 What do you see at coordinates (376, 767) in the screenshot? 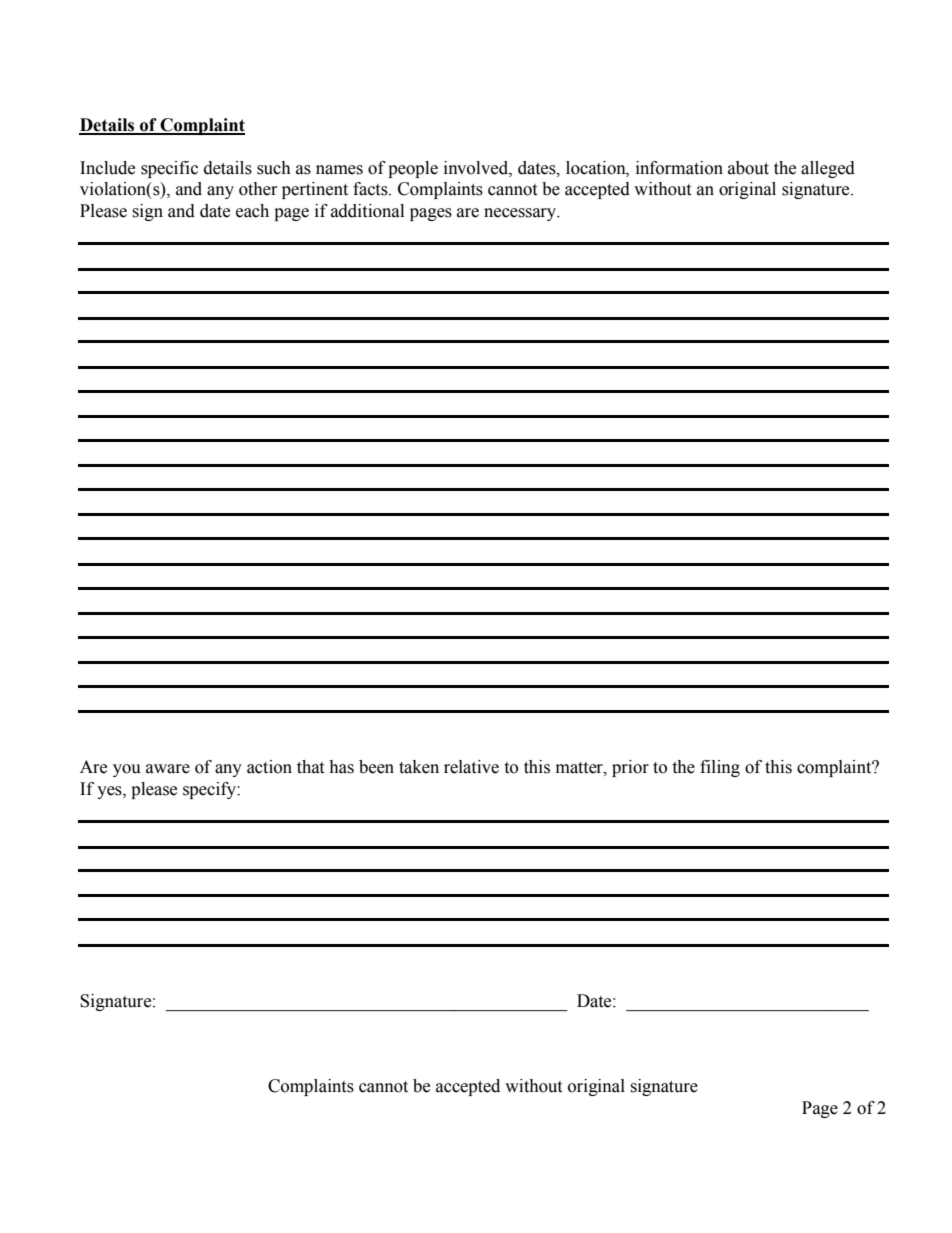
I see `been` at bounding box center [376, 767].
